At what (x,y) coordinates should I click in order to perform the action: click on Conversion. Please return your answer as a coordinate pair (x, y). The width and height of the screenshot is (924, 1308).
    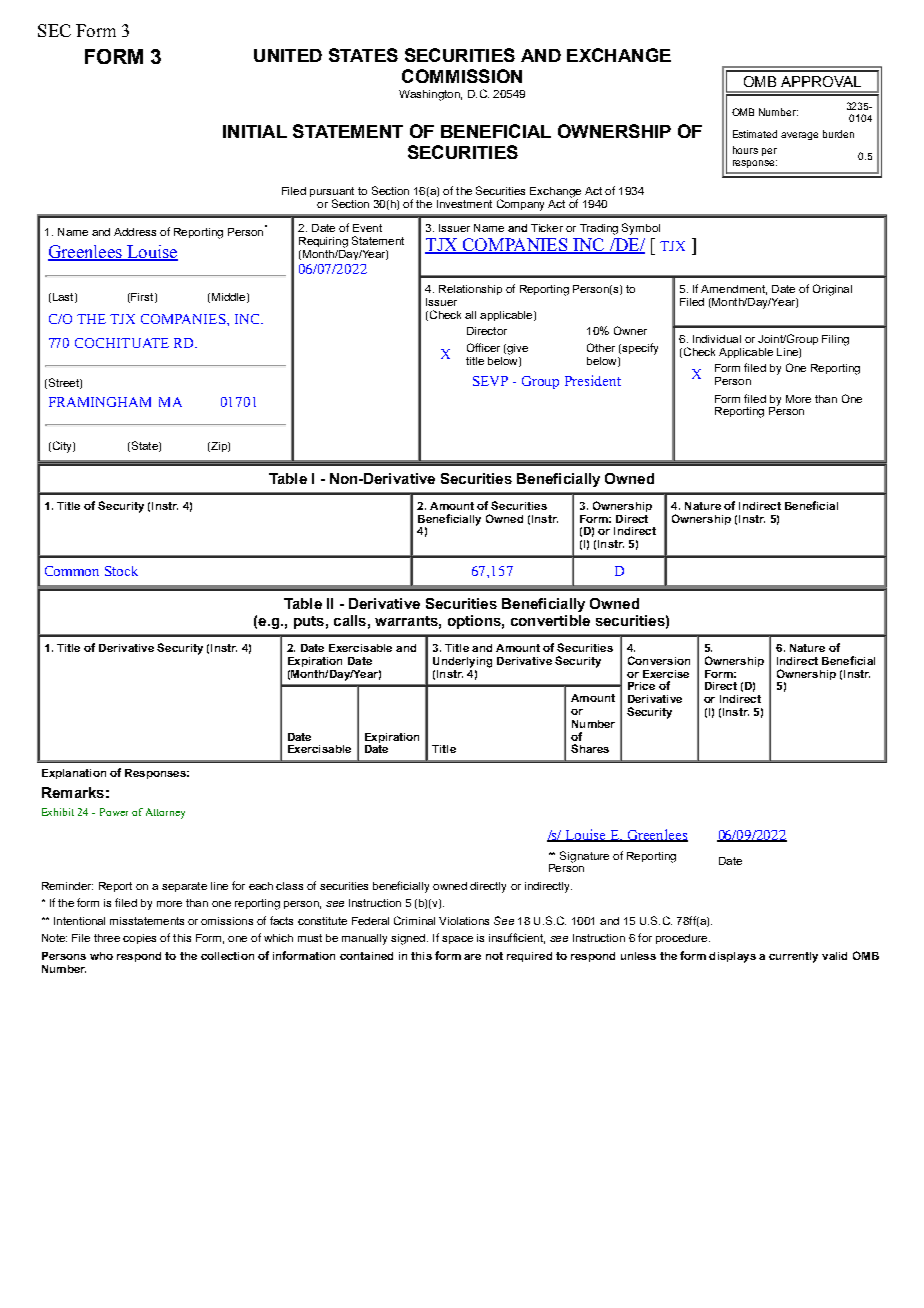
    Looking at the image, I should click on (659, 660).
